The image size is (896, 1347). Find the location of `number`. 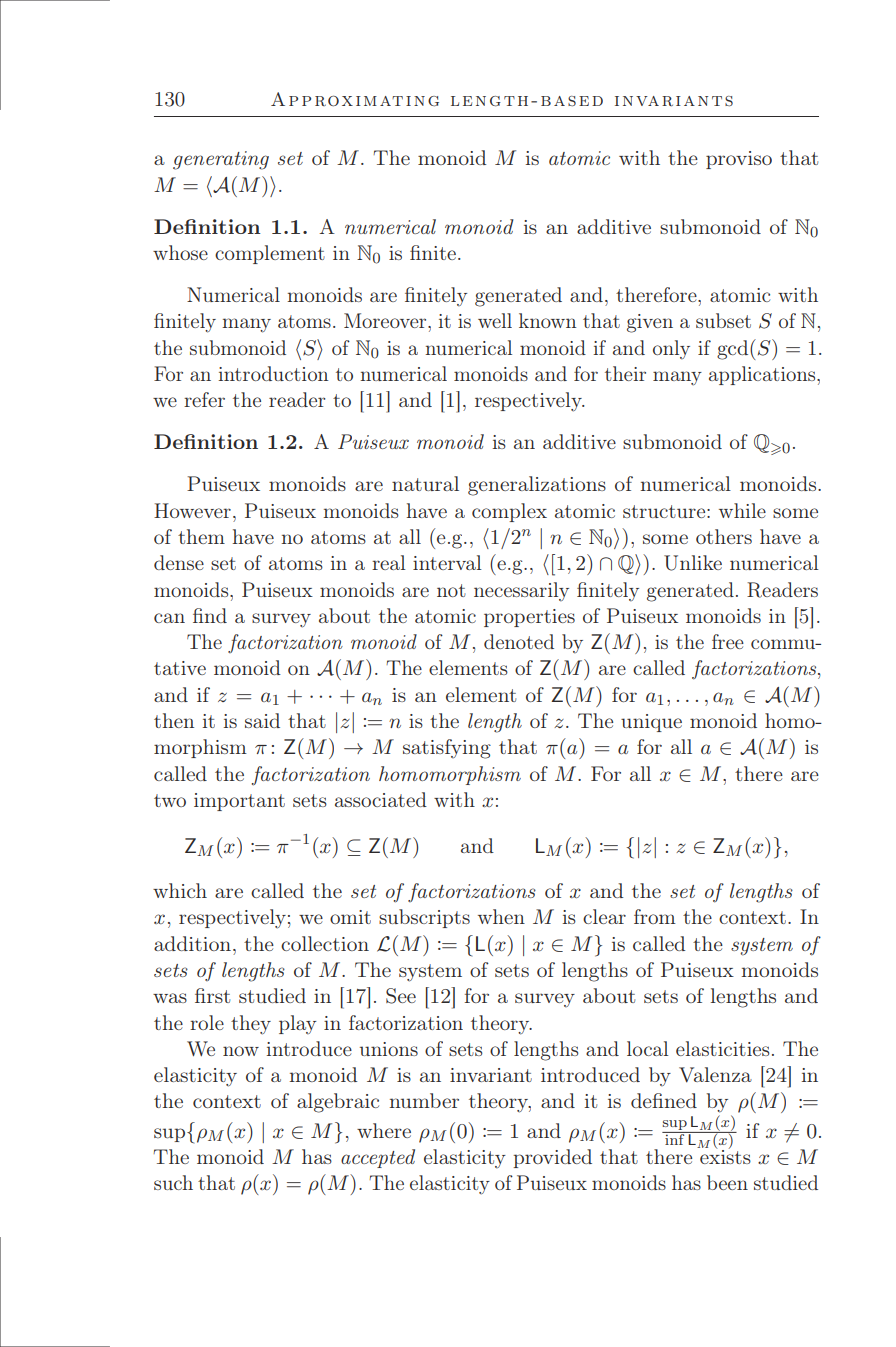

number is located at coordinates (424, 1100).
